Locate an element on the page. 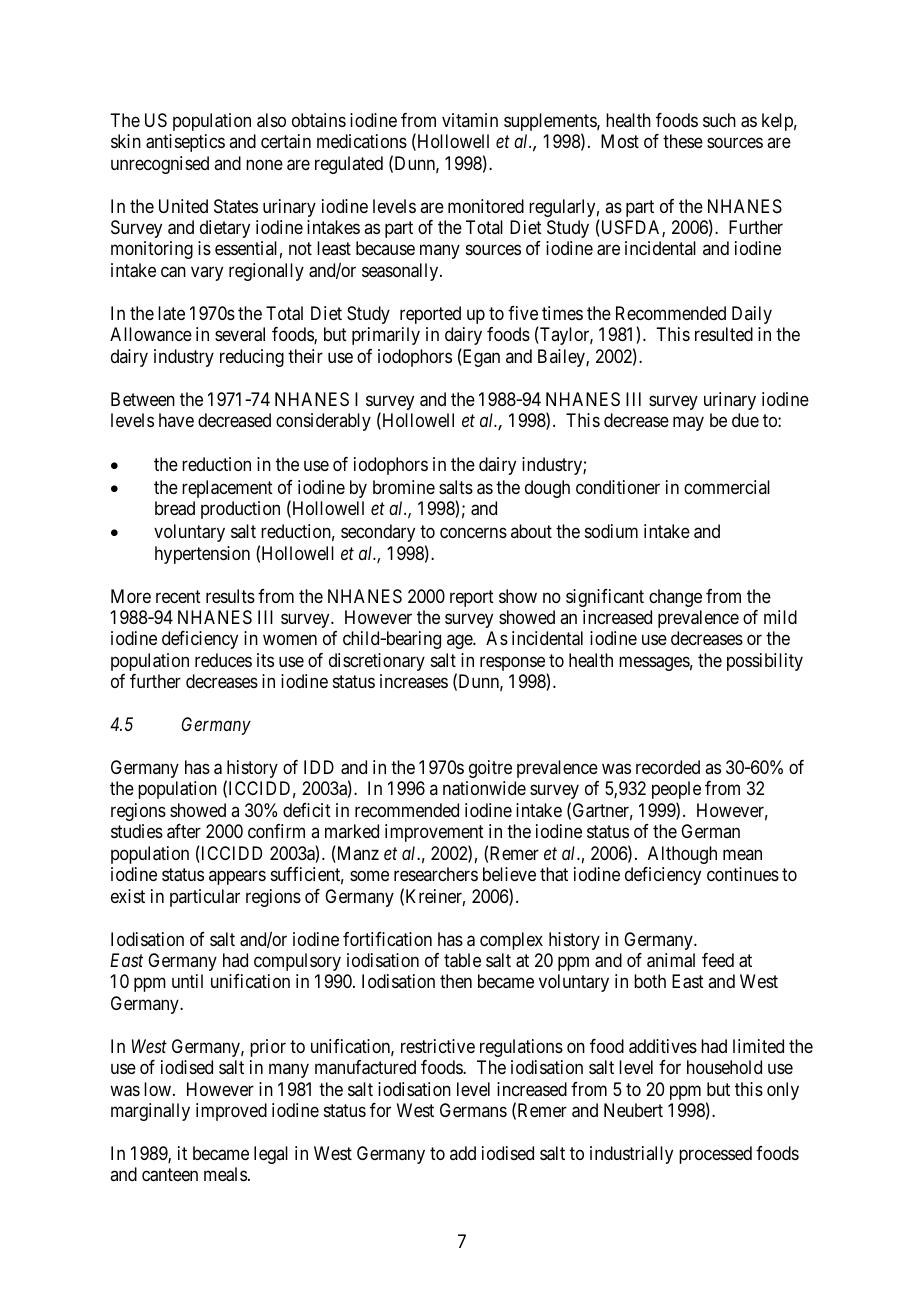 This image has width=924, height=1308. after is located at coordinates (184, 831).
